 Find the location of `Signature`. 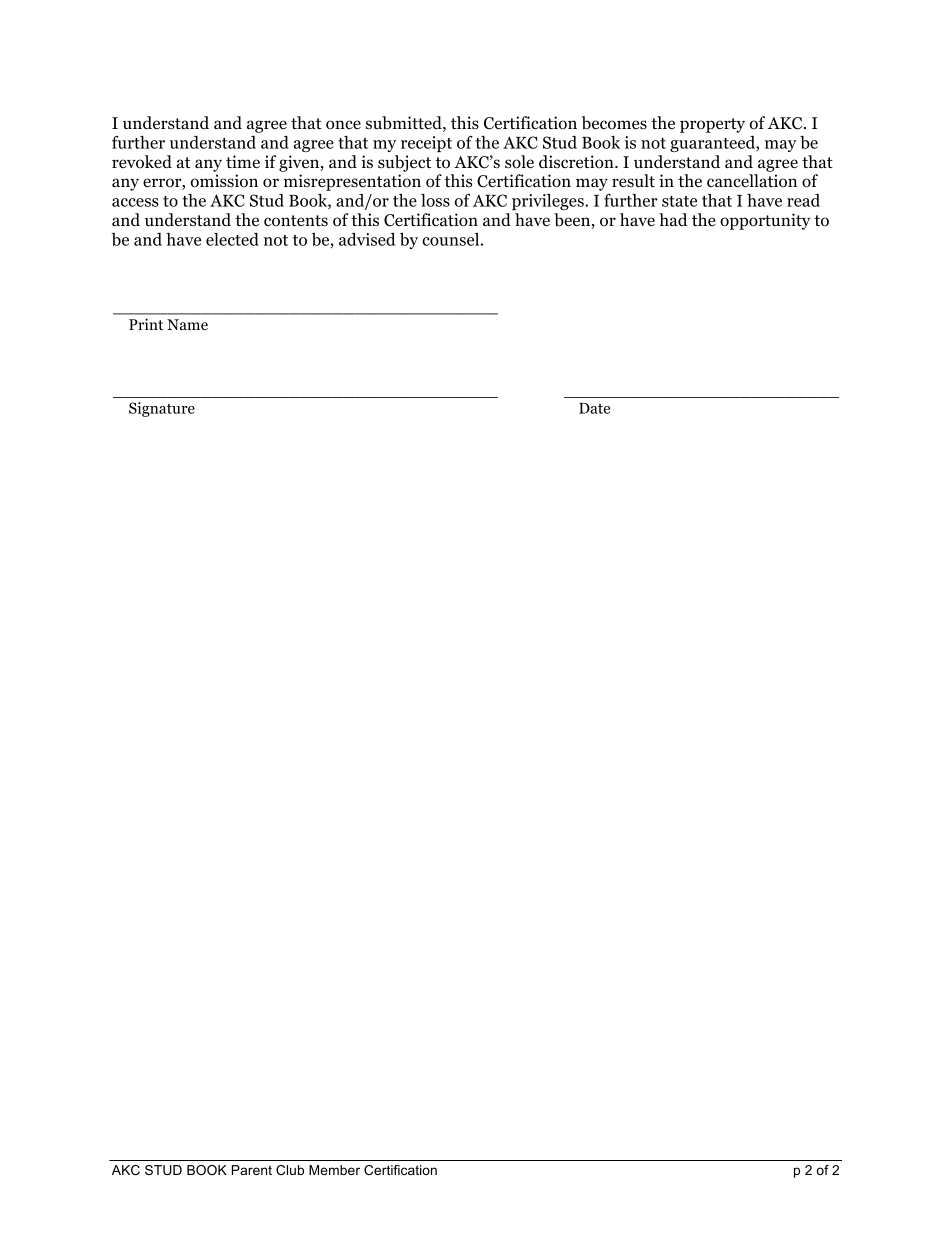

Signature is located at coordinates (162, 409).
